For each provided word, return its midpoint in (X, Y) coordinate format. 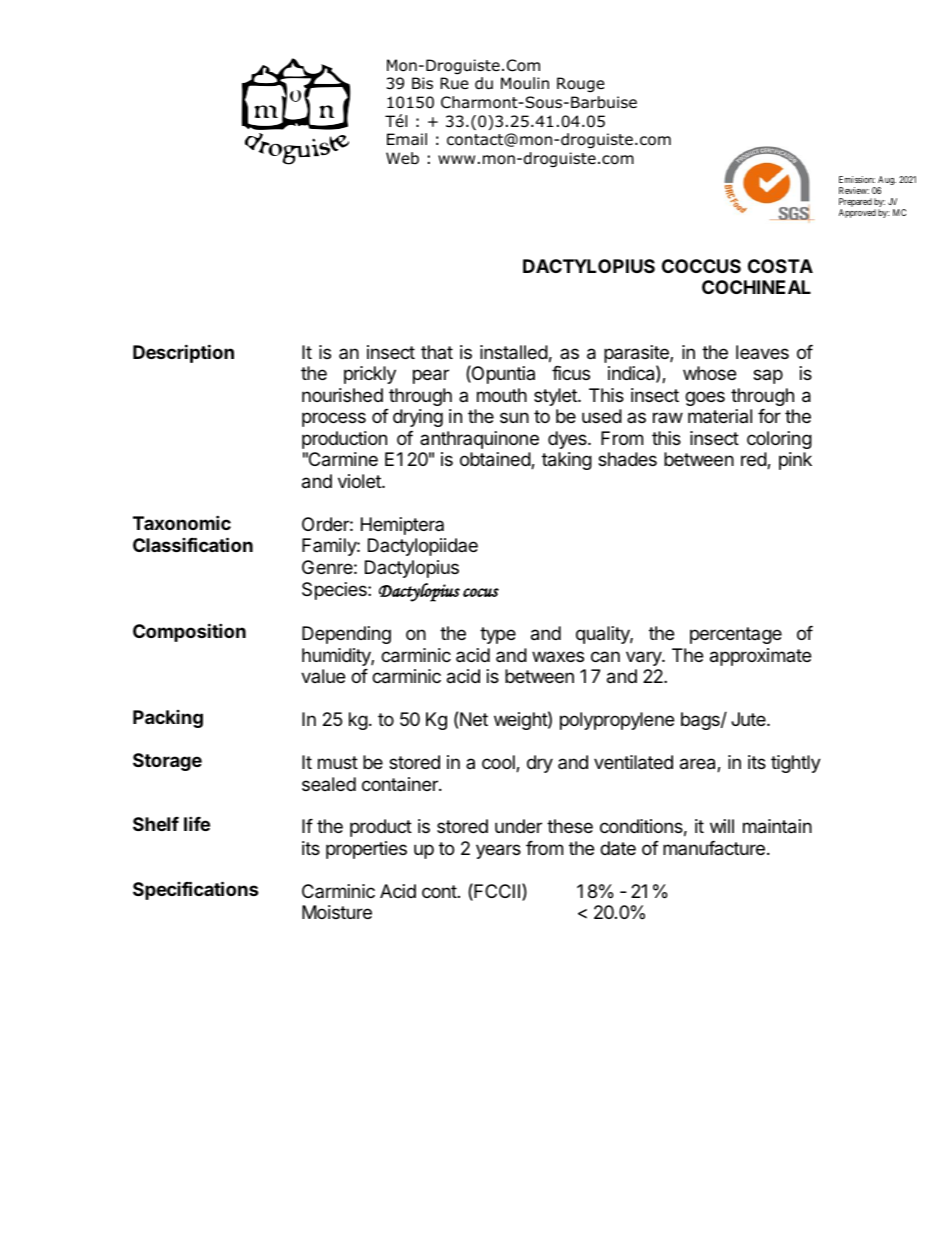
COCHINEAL (756, 287)
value (323, 676)
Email (407, 139)
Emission (857, 179)
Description (183, 353)
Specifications (196, 890)
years (498, 851)
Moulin (525, 83)
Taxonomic (182, 522)
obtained (496, 460)
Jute (749, 719)
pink (795, 461)
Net (474, 719)
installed (514, 352)
